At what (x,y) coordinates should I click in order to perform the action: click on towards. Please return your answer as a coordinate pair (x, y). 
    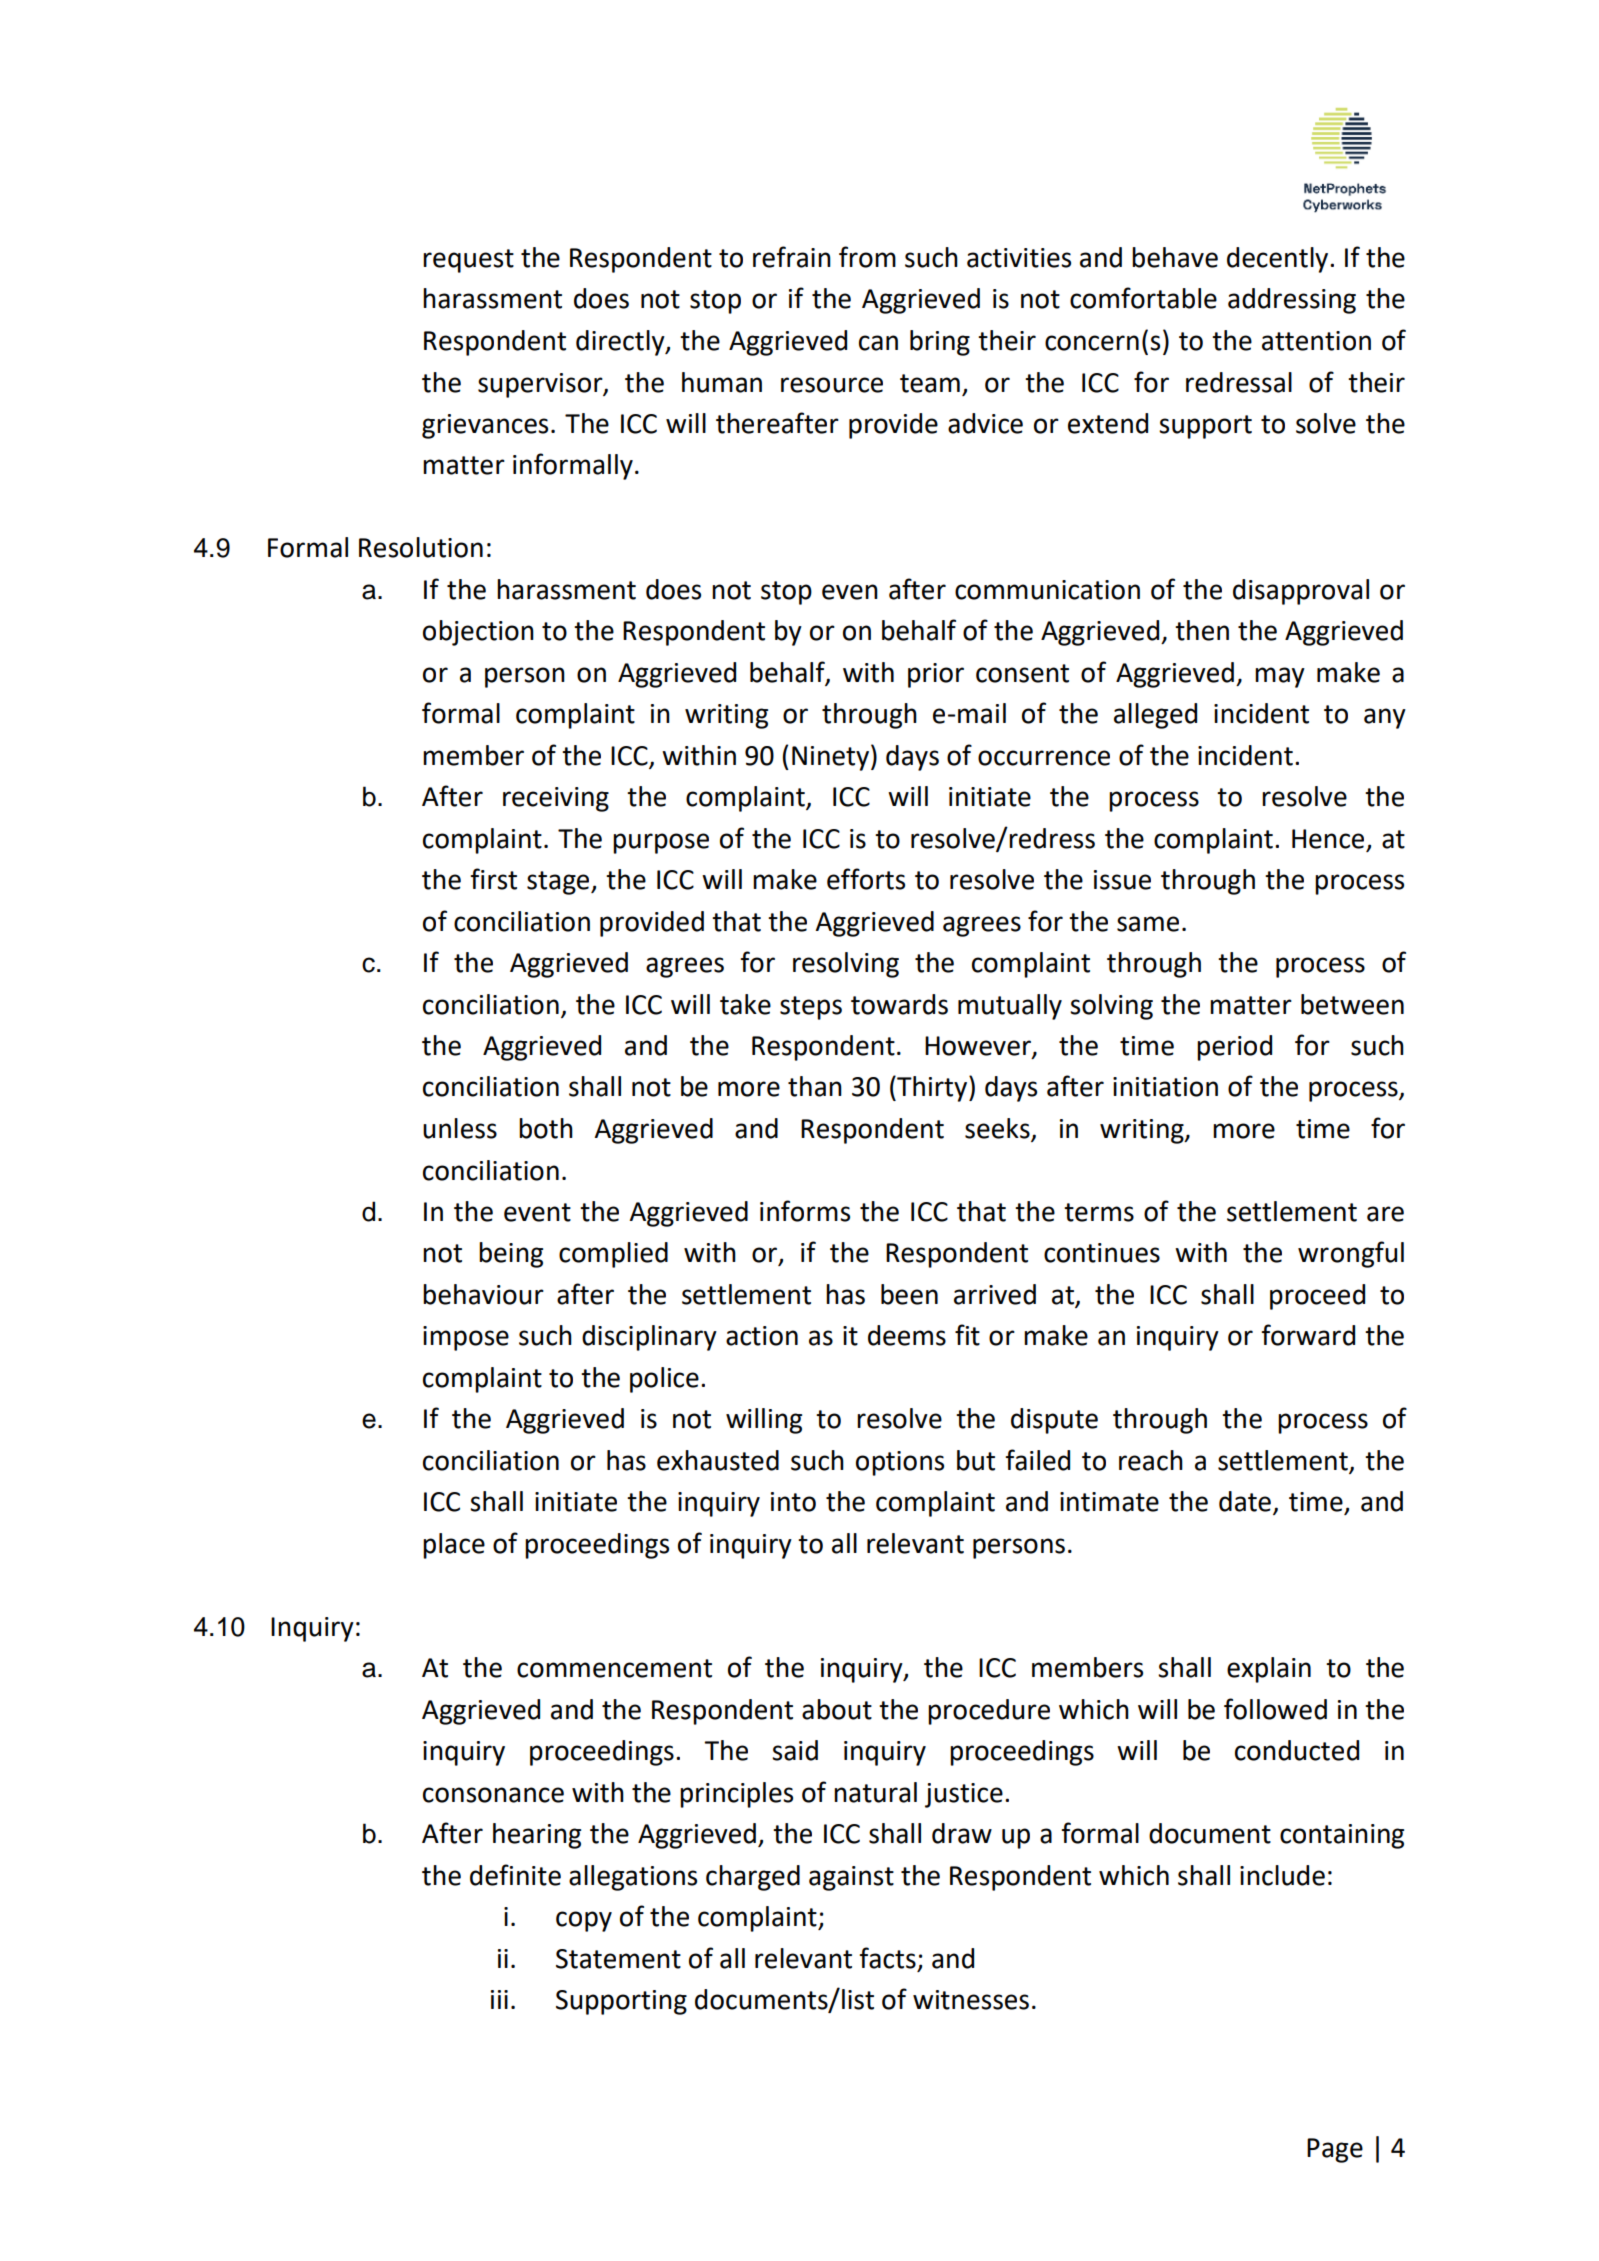
    Looking at the image, I should click on (899, 1004).
